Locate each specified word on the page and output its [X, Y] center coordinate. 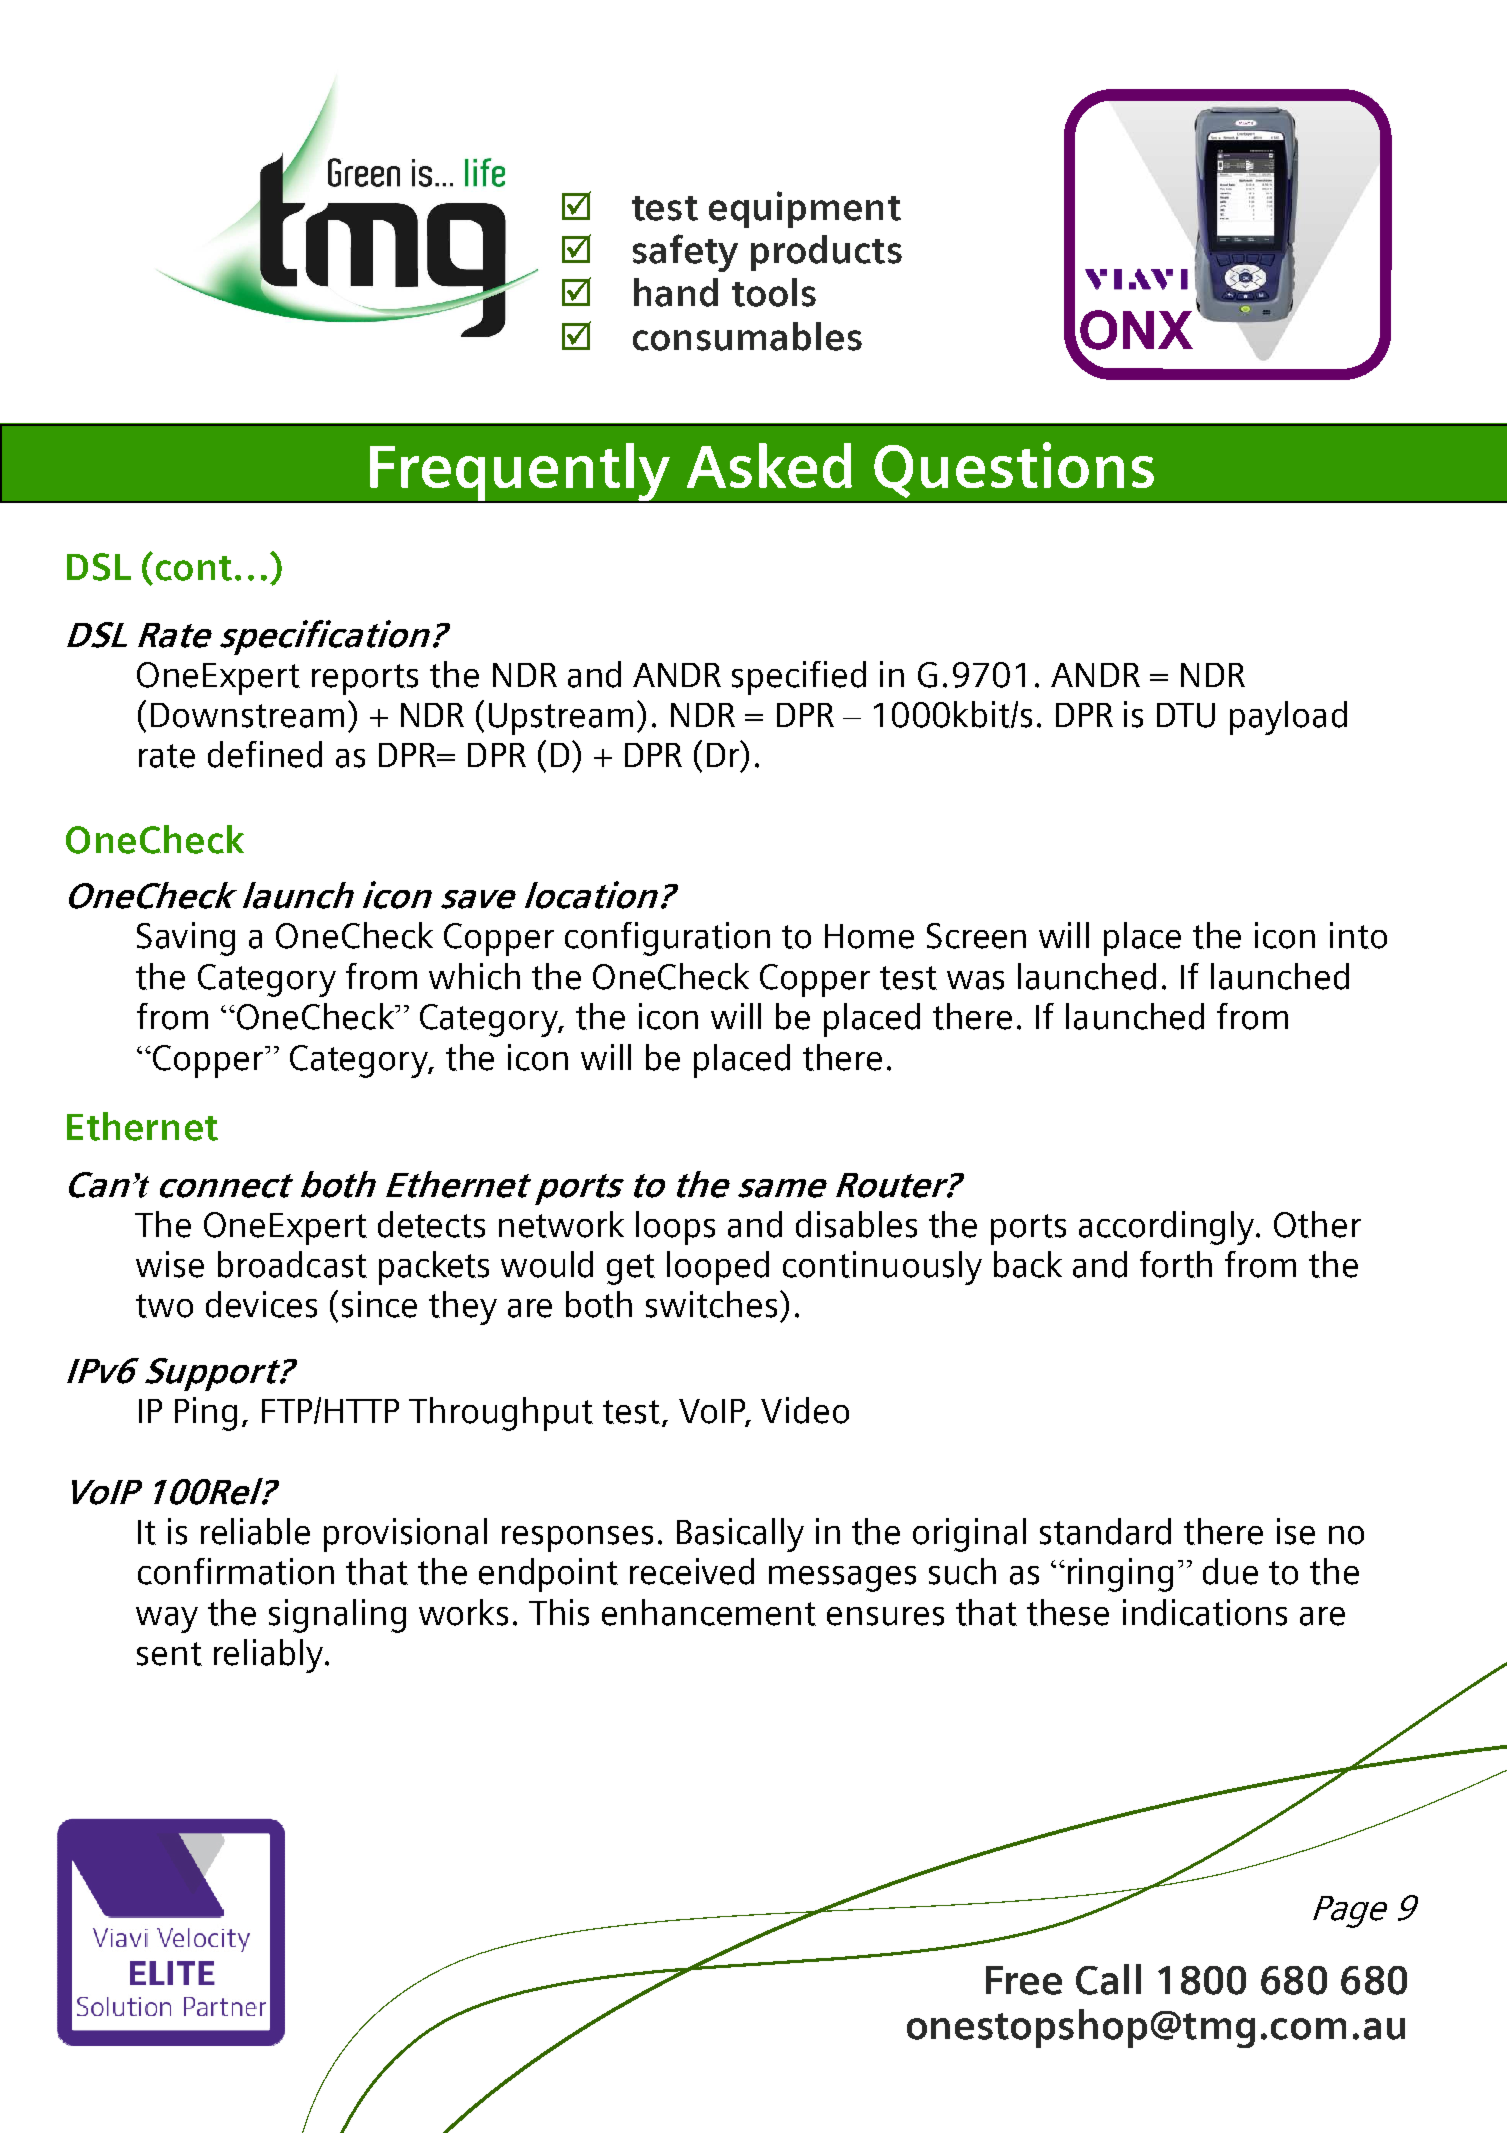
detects [431, 1224]
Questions [1014, 470]
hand [676, 292]
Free [1024, 1980]
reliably [270, 1656]
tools [774, 292]
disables [856, 1224]
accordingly [1168, 1228]
